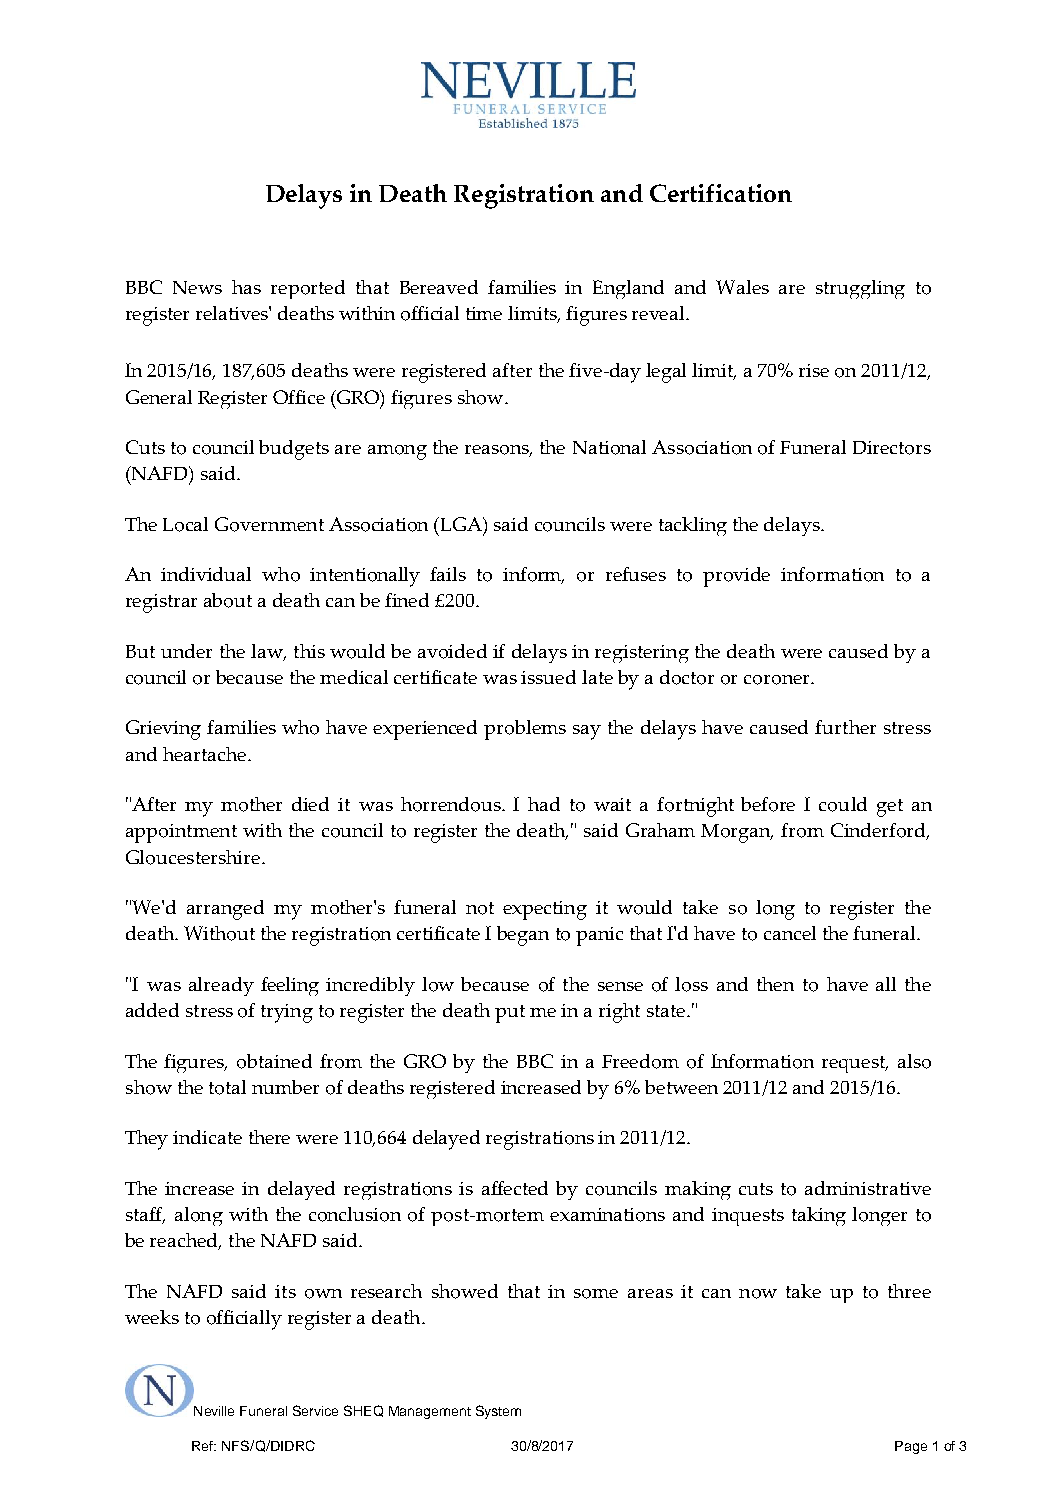 The height and width of the image is (1495, 1057). What do you see at coordinates (246, 287) in the image?
I see `has` at bounding box center [246, 287].
